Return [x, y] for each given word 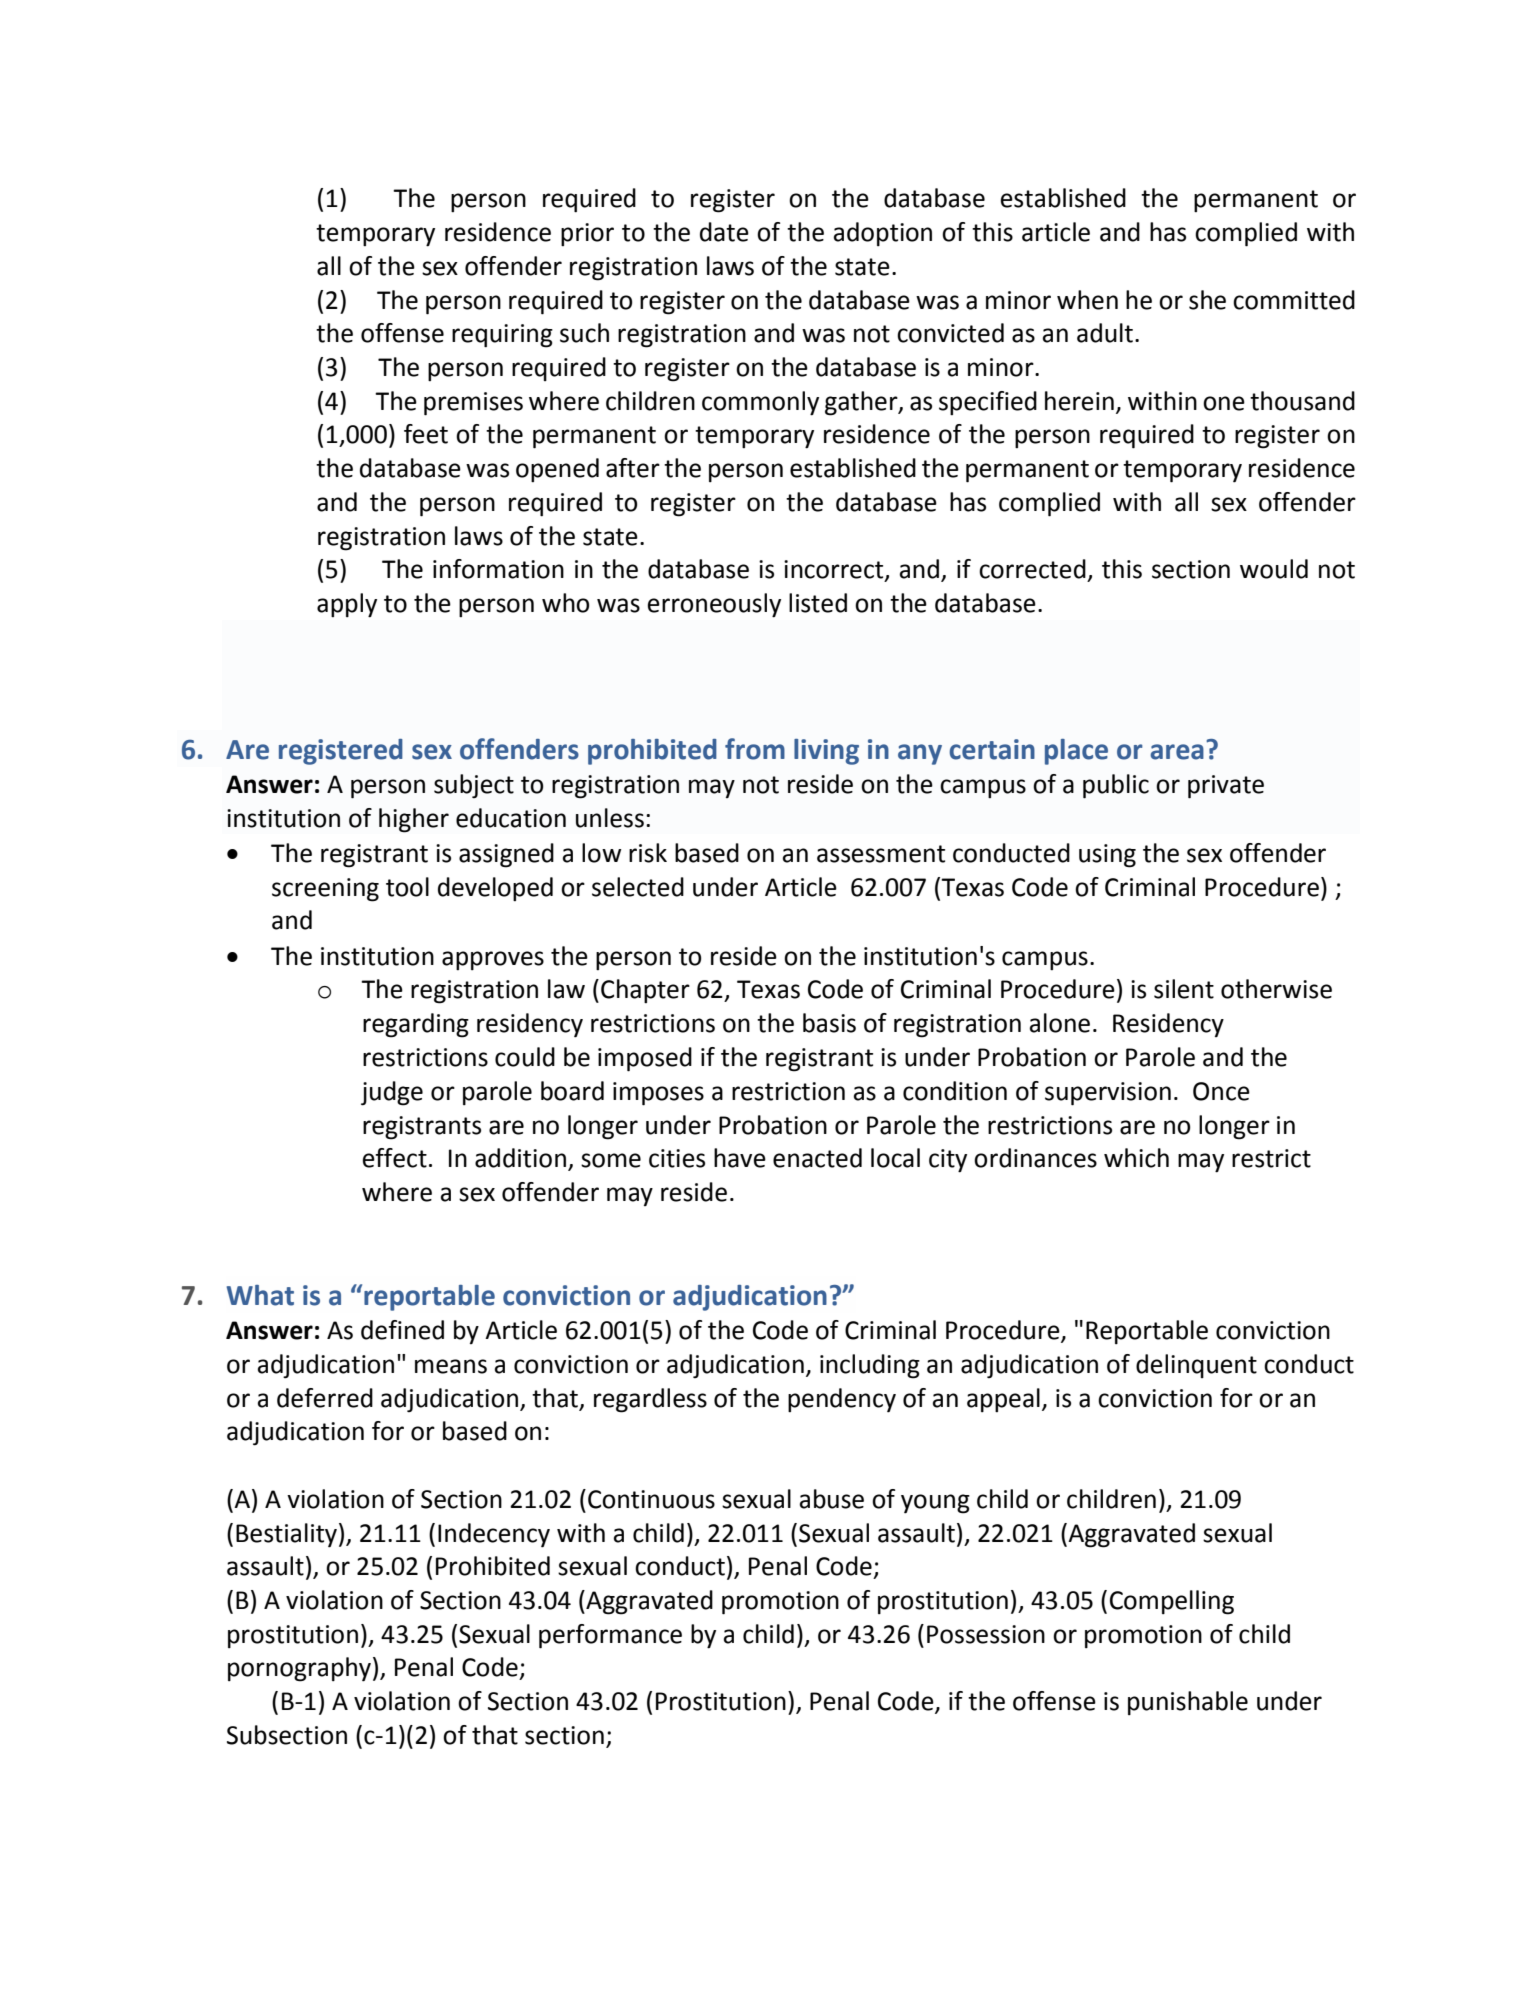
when [1087, 300]
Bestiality [286, 1535]
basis [829, 1023]
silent [1184, 989]
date [724, 232]
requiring [502, 336]
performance [610, 1636]
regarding [416, 1025]
